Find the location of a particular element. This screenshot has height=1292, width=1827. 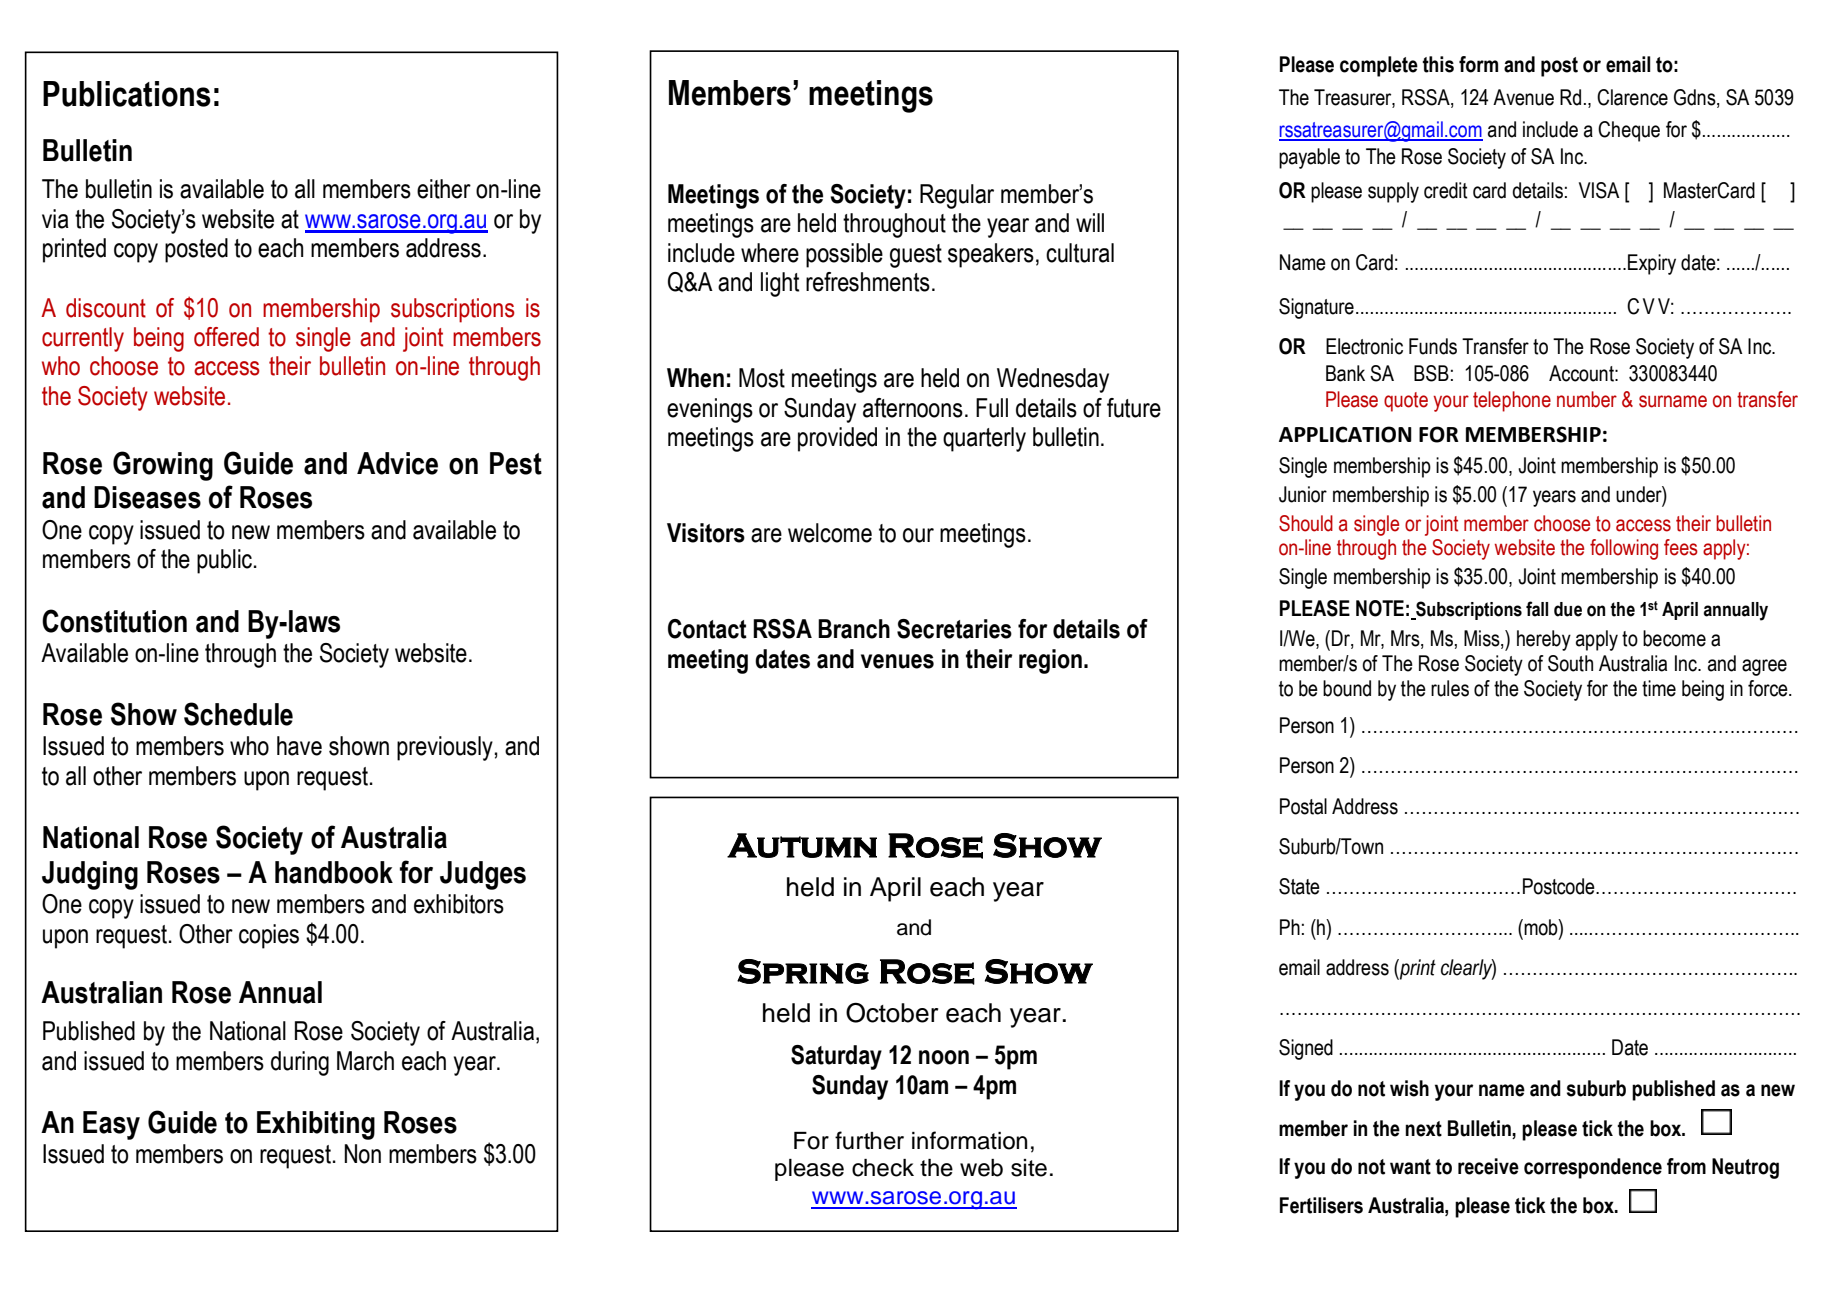

Regular is located at coordinates (957, 196).
